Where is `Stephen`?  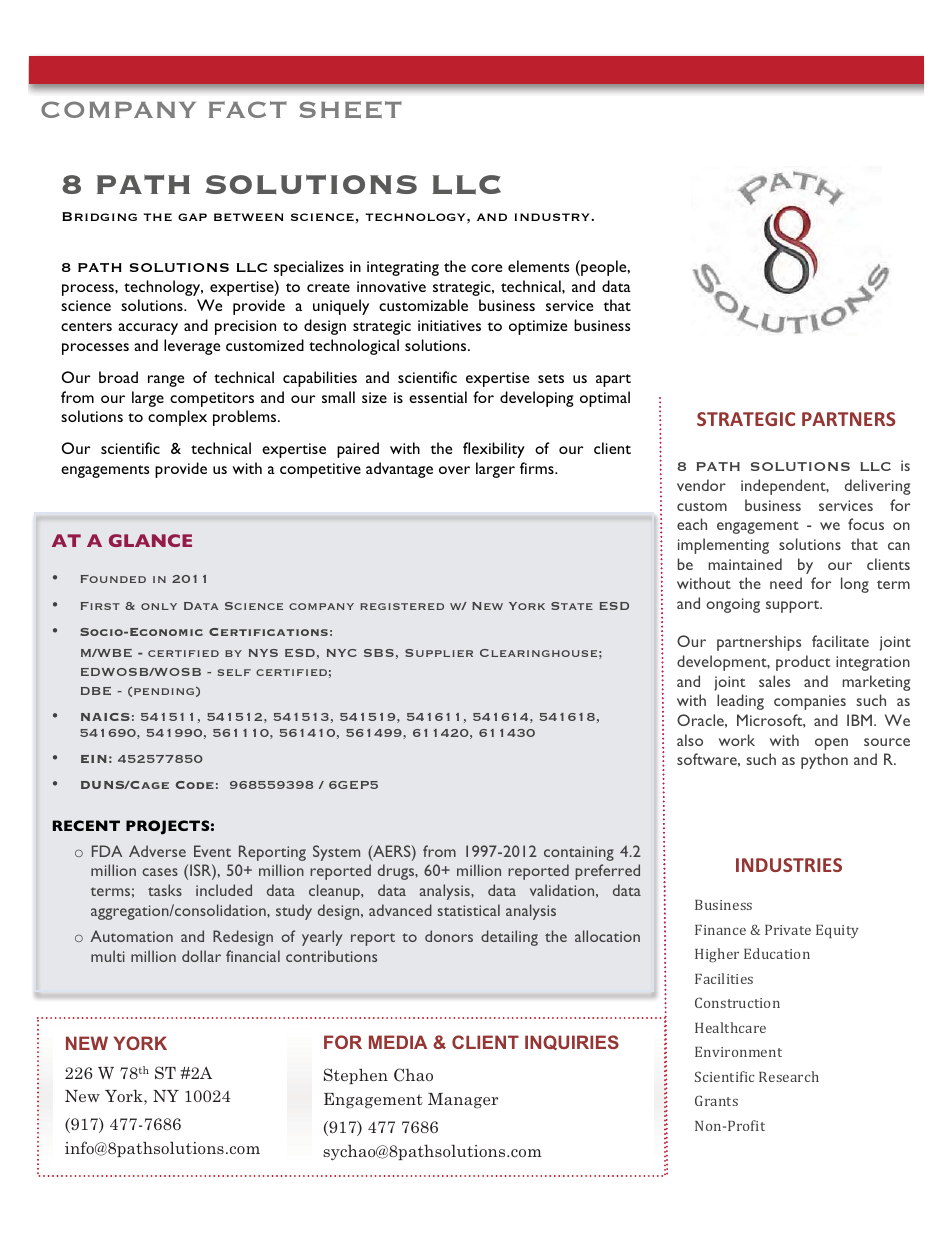
Stephen is located at coordinates (356, 1076).
